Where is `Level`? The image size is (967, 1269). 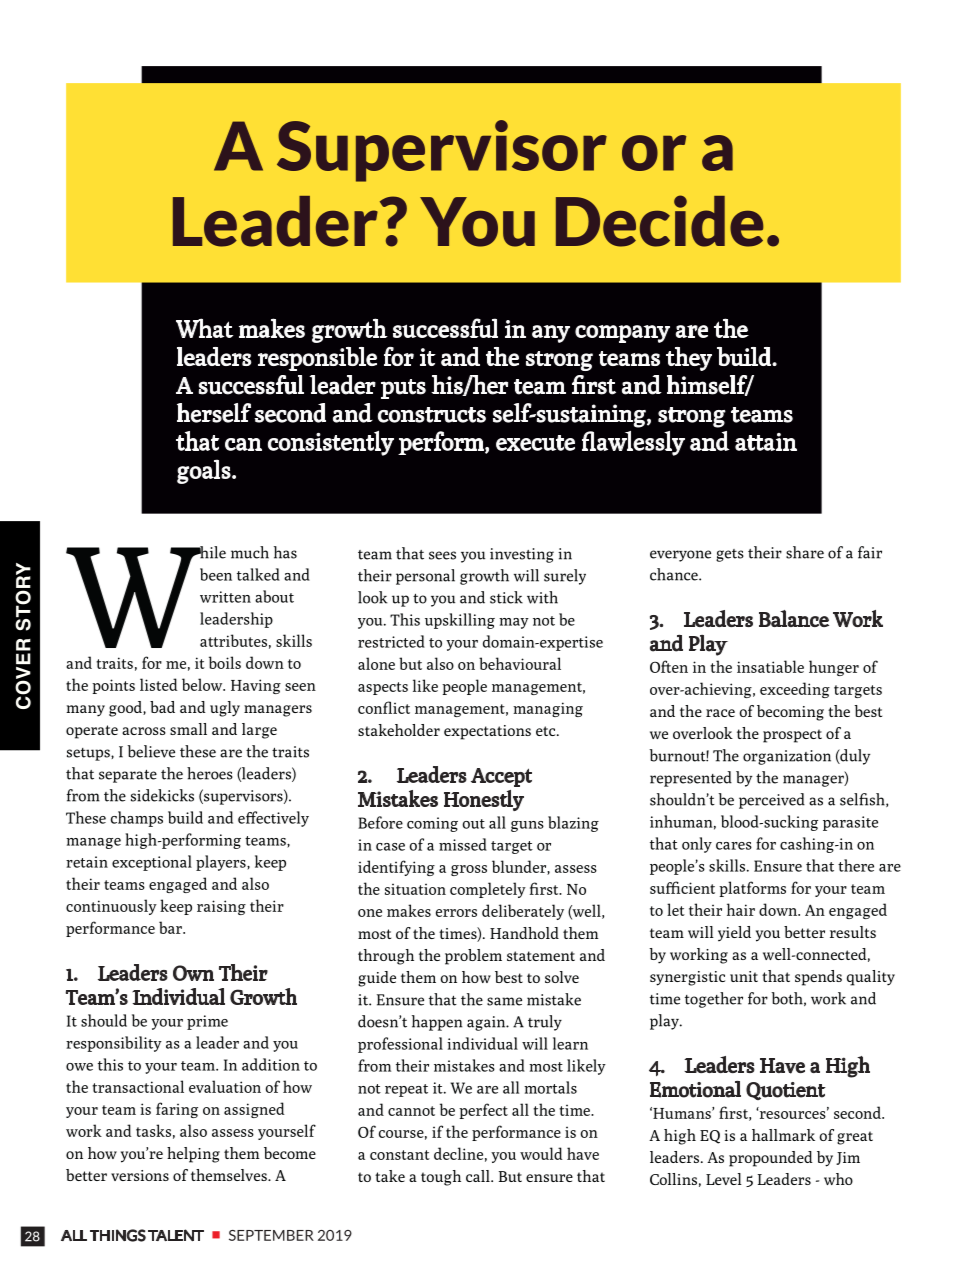 Level is located at coordinates (724, 1179).
